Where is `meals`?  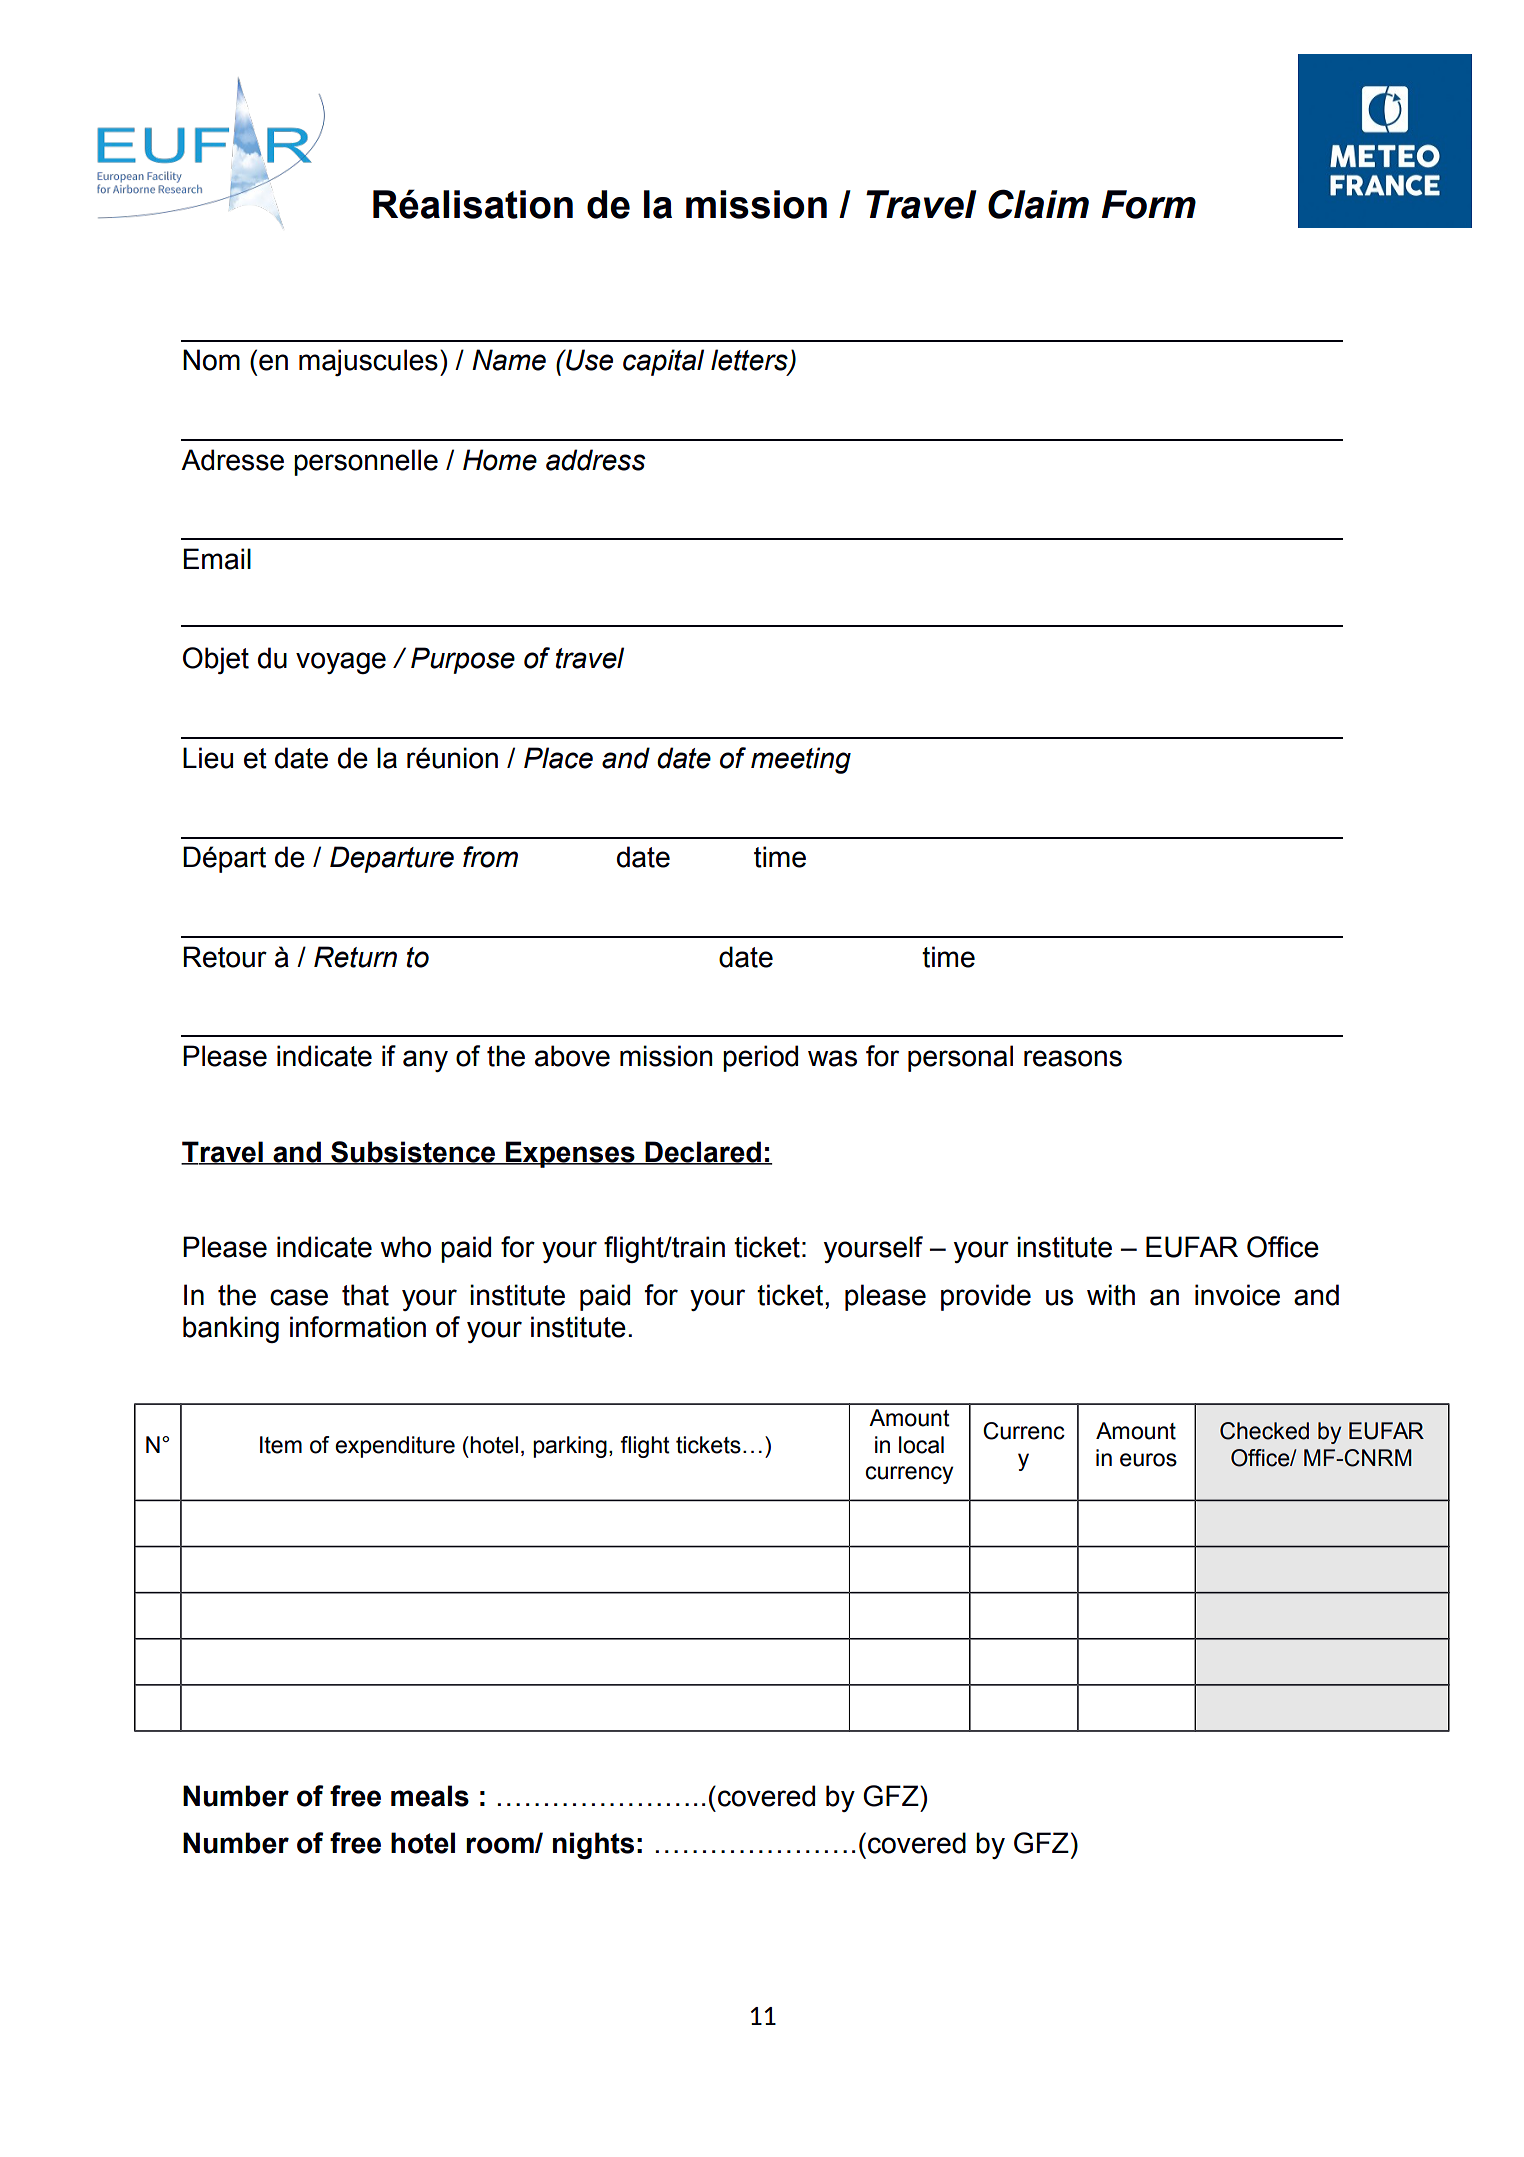 meals is located at coordinates (430, 1796).
